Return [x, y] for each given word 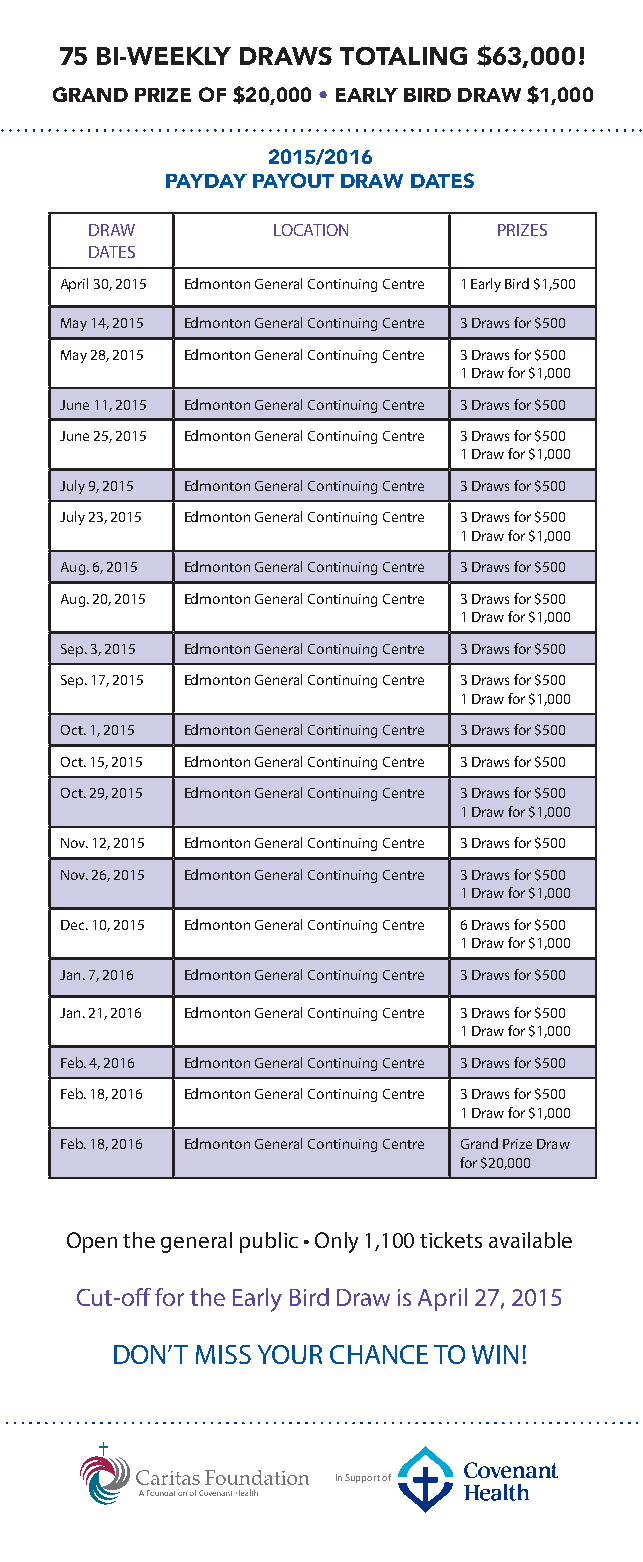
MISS [223, 1354]
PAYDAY [206, 181]
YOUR [290, 1354]
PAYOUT [293, 180]
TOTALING [403, 56]
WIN [495, 1354]
